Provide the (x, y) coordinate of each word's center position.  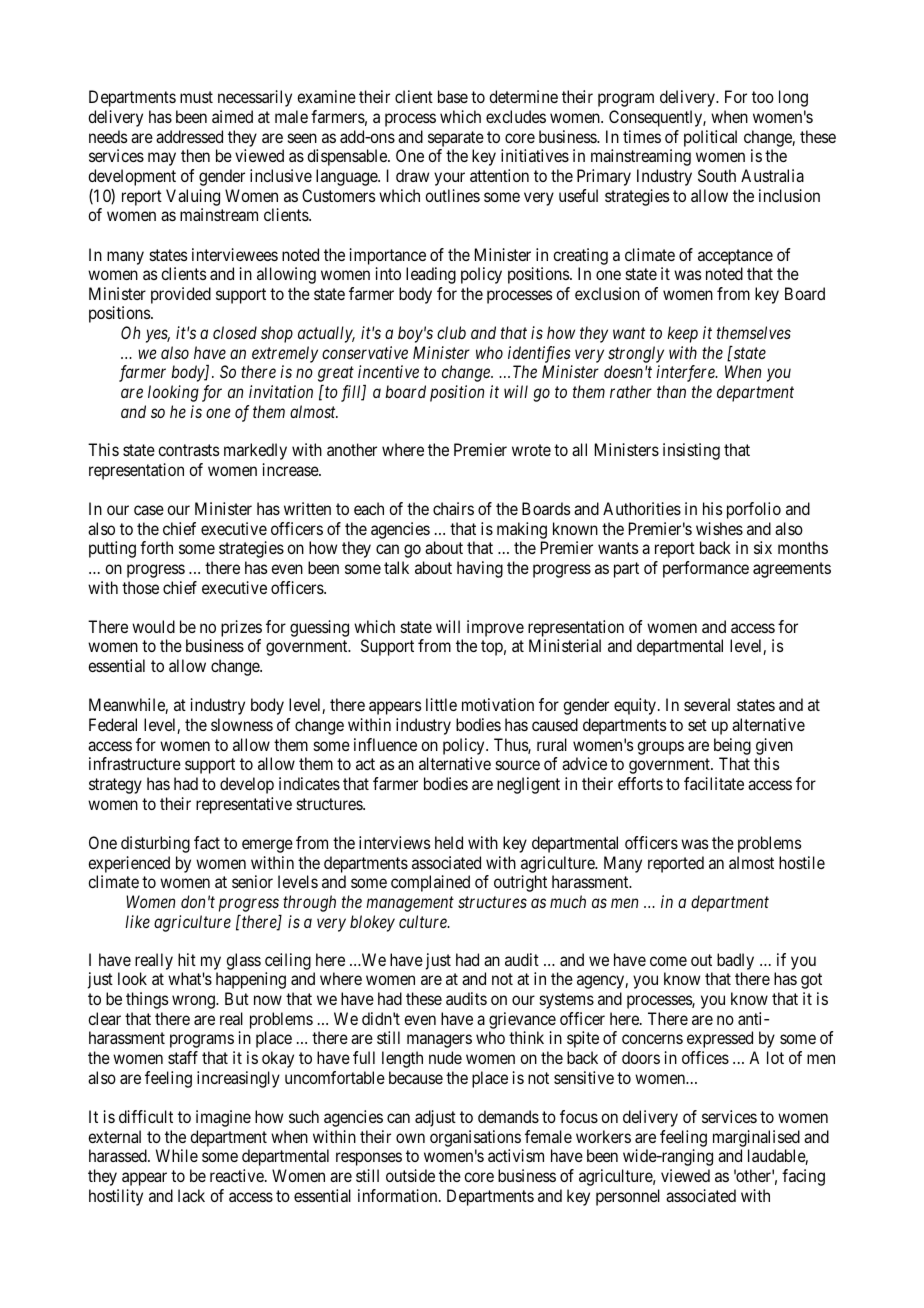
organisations (475, 1138)
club (451, 332)
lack (191, 1195)
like (137, 921)
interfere (686, 373)
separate (456, 139)
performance (706, 569)
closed (235, 332)
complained (430, 883)
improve (495, 628)
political (710, 138)
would (153, 626)
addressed (189, 136)
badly (735, 961)
